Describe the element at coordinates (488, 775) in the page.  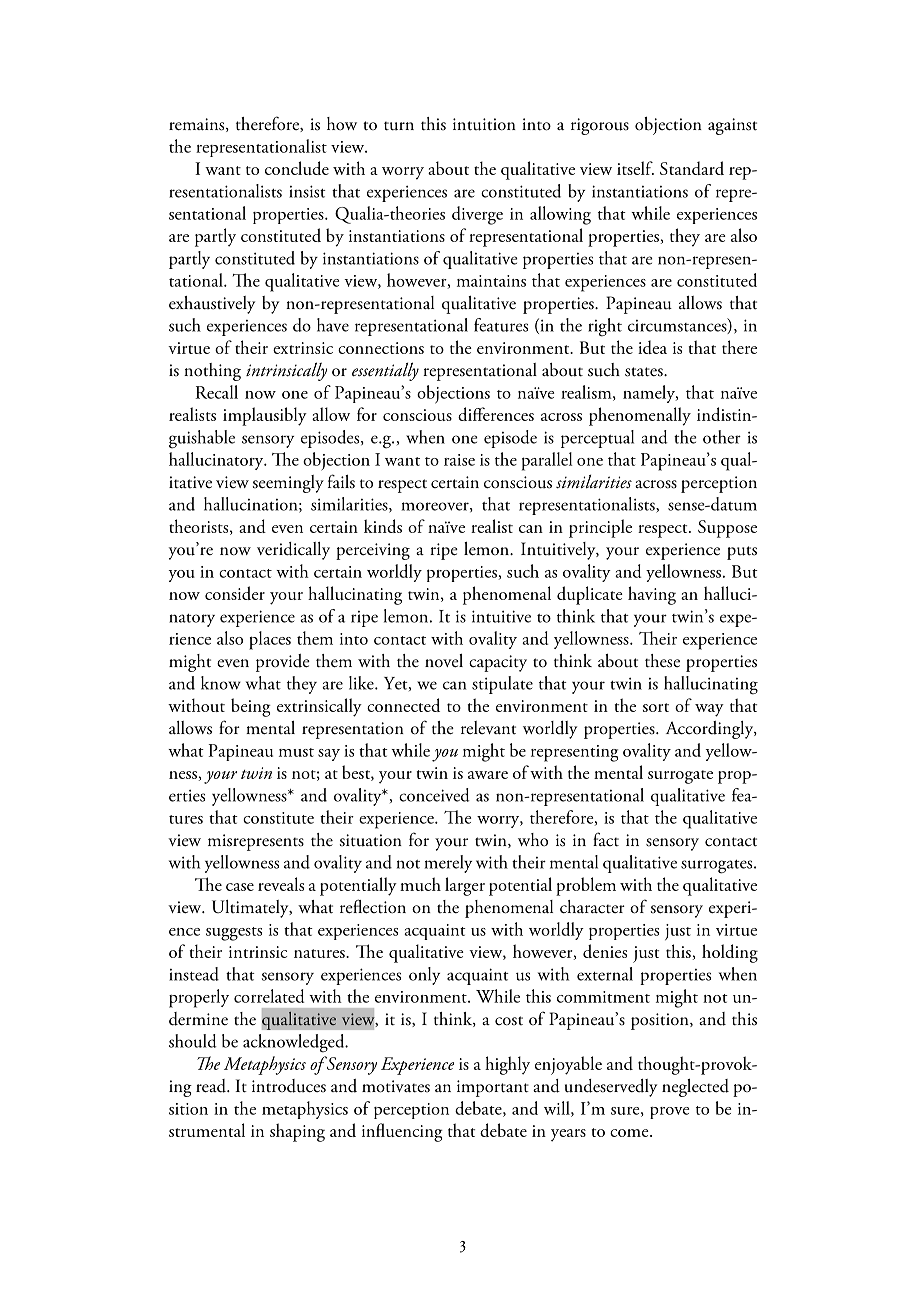
I see `aware` at that location.
